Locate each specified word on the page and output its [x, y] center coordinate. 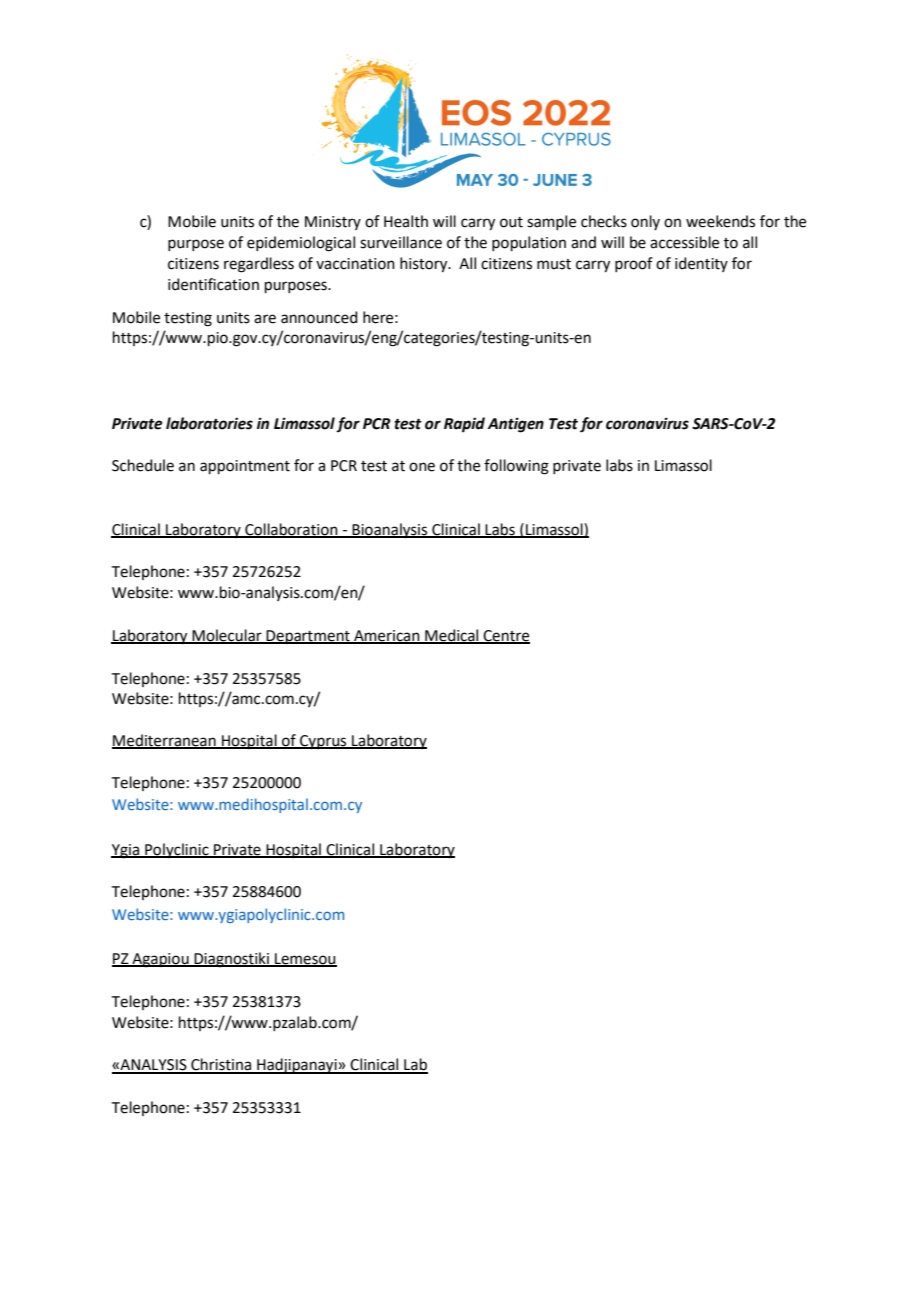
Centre [506, 636]
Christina [221, 1065]
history [425, 265]
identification [213, 284]
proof [634, 264]
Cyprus [323, 742]
